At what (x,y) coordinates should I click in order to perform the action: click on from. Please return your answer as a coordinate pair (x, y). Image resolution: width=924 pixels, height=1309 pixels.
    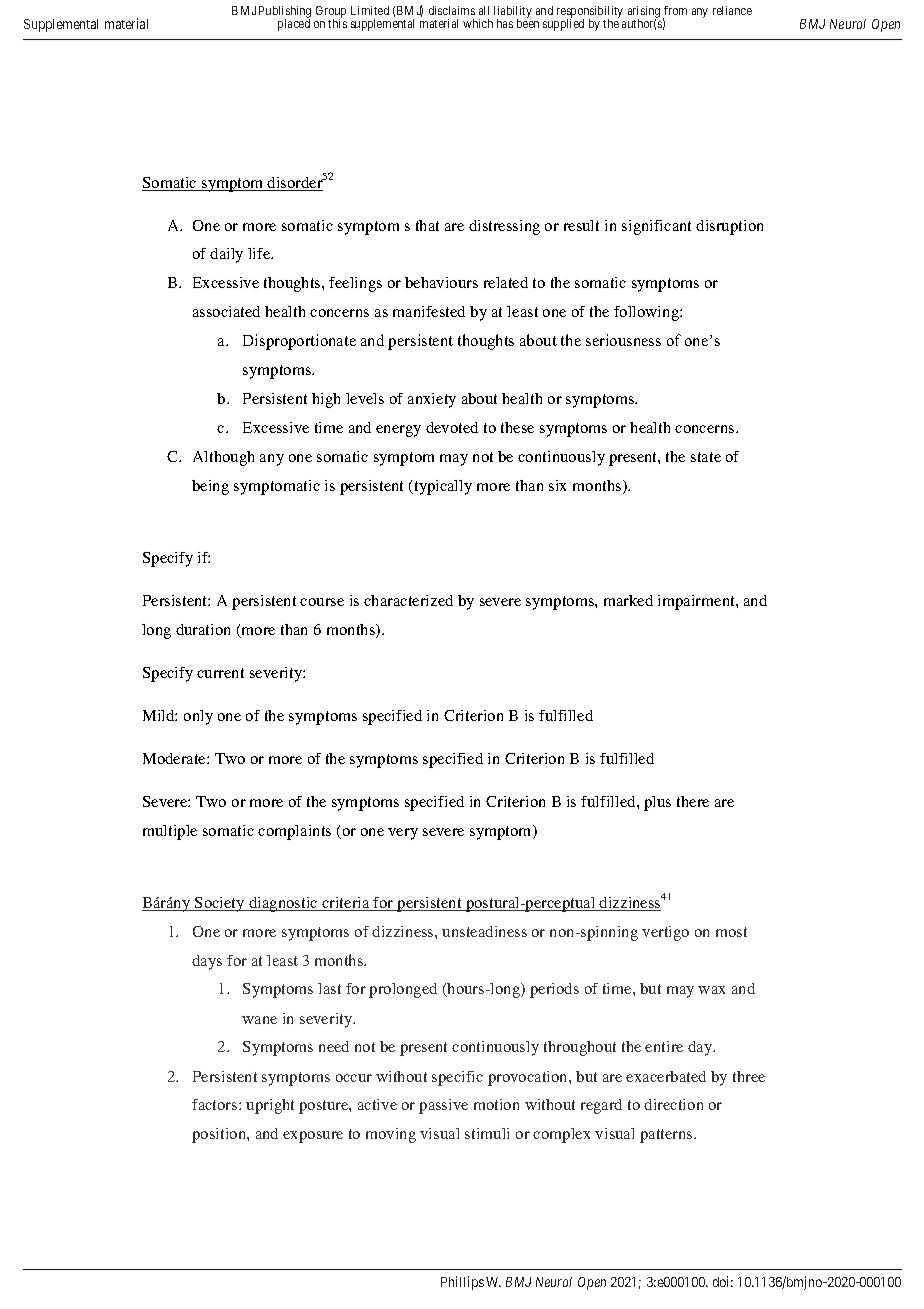
    Looking at the image, I should click on (675, 10).
